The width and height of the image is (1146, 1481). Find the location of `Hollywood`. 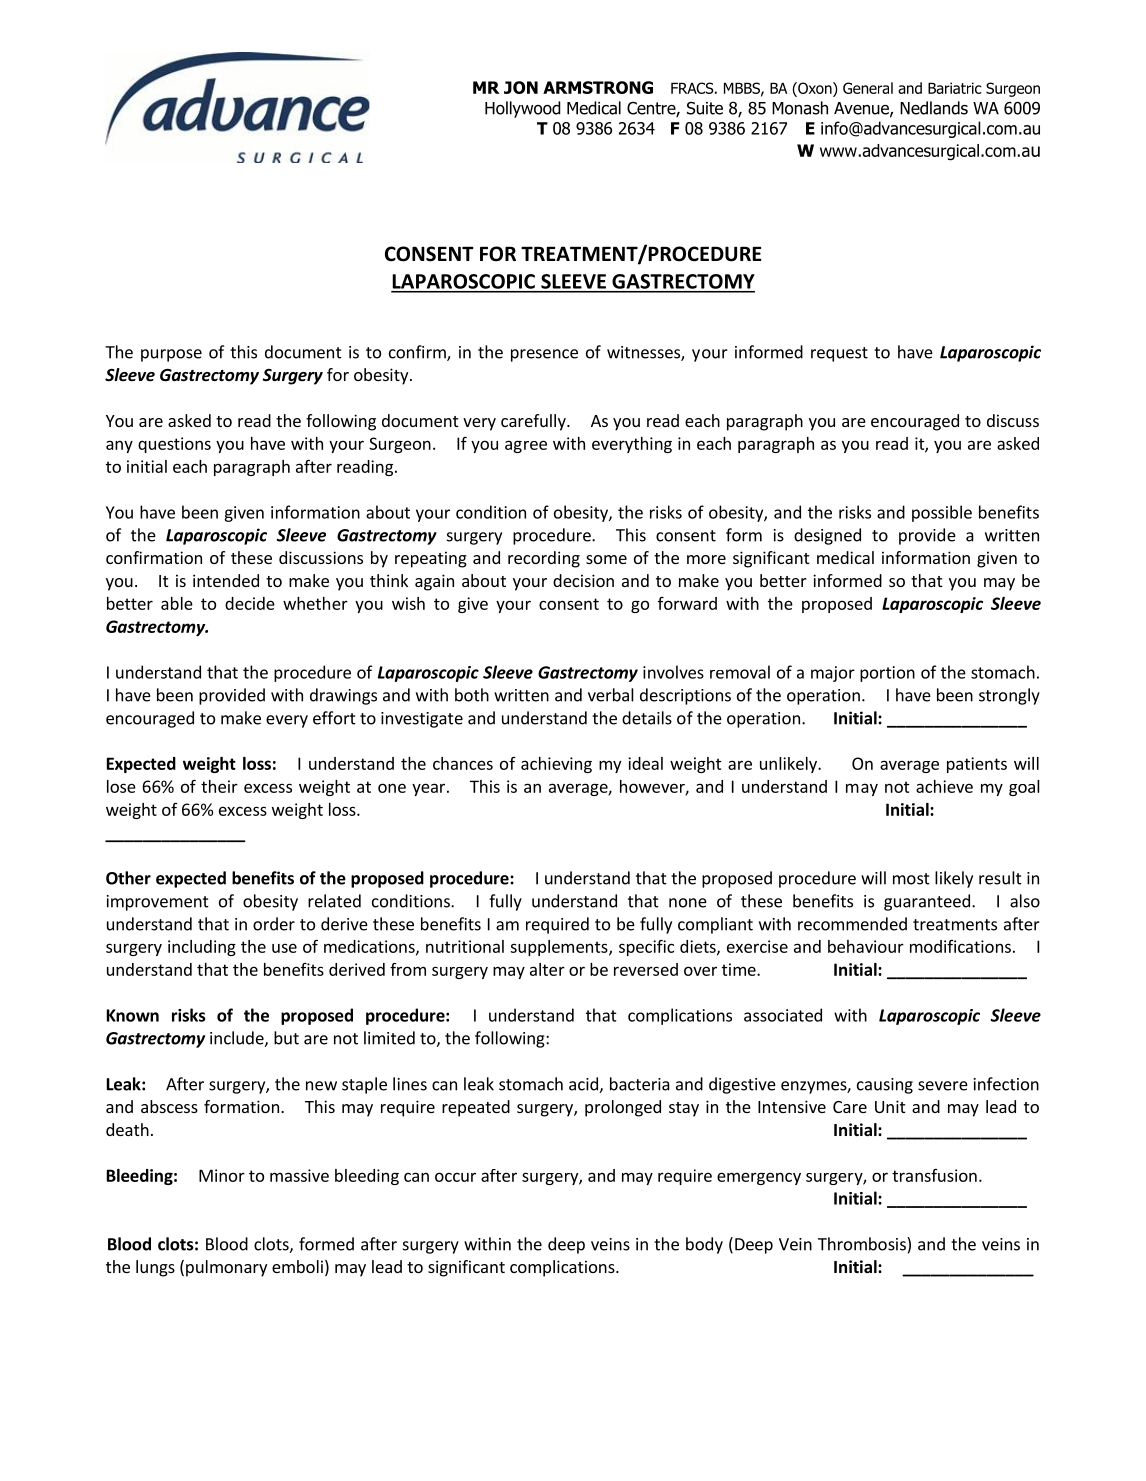

Hollywood is located at coordinates (523, 109).
